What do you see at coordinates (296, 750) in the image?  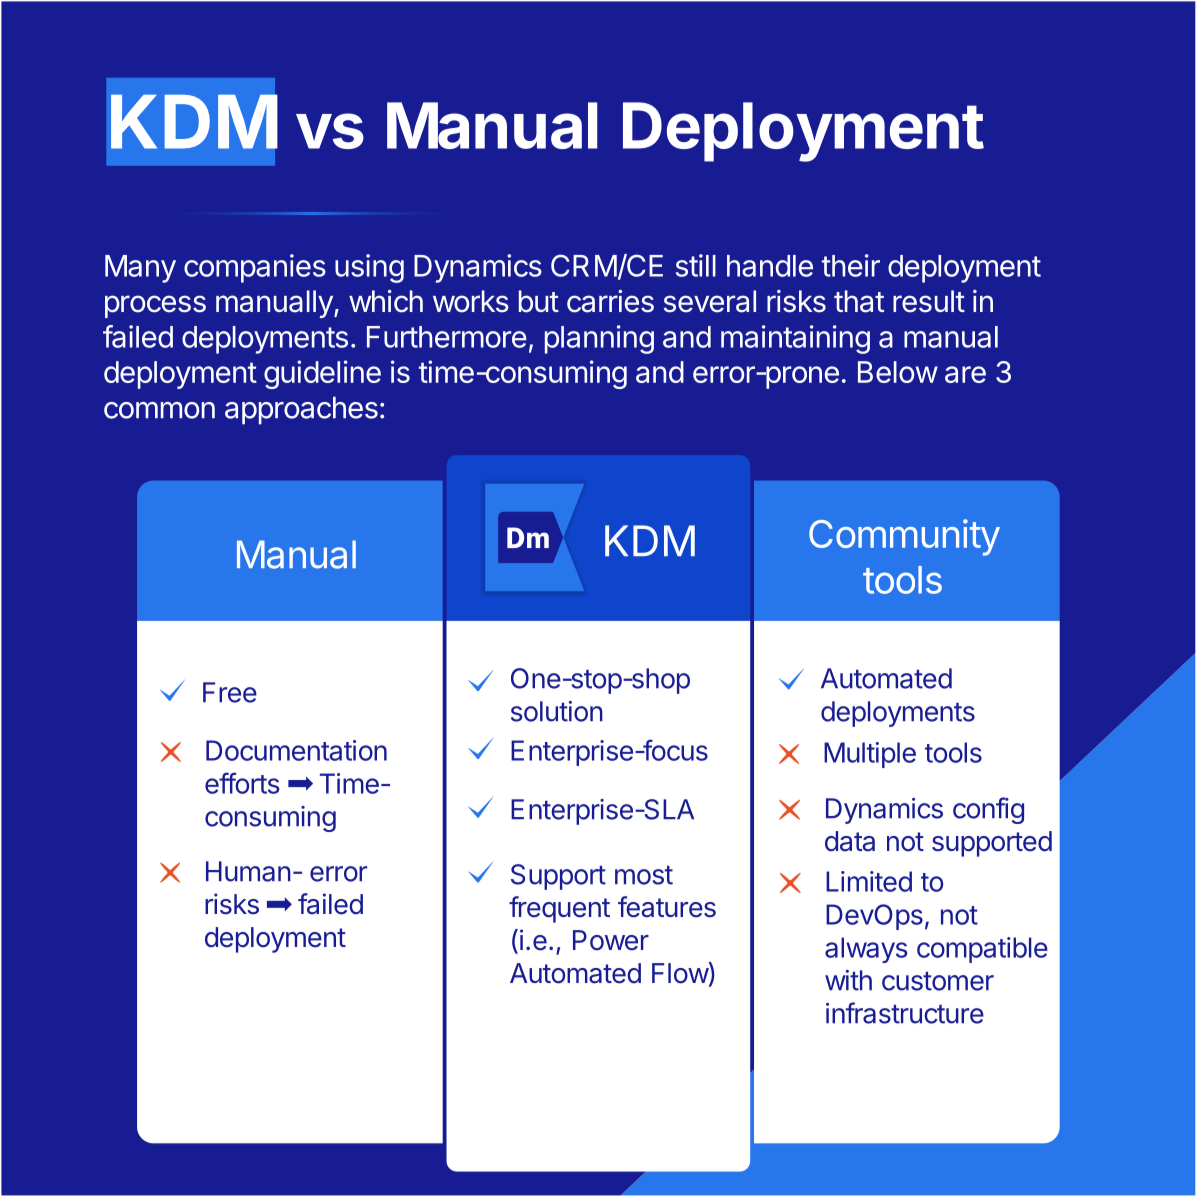 I see `Documentation` at bounding box center [296, 750].
